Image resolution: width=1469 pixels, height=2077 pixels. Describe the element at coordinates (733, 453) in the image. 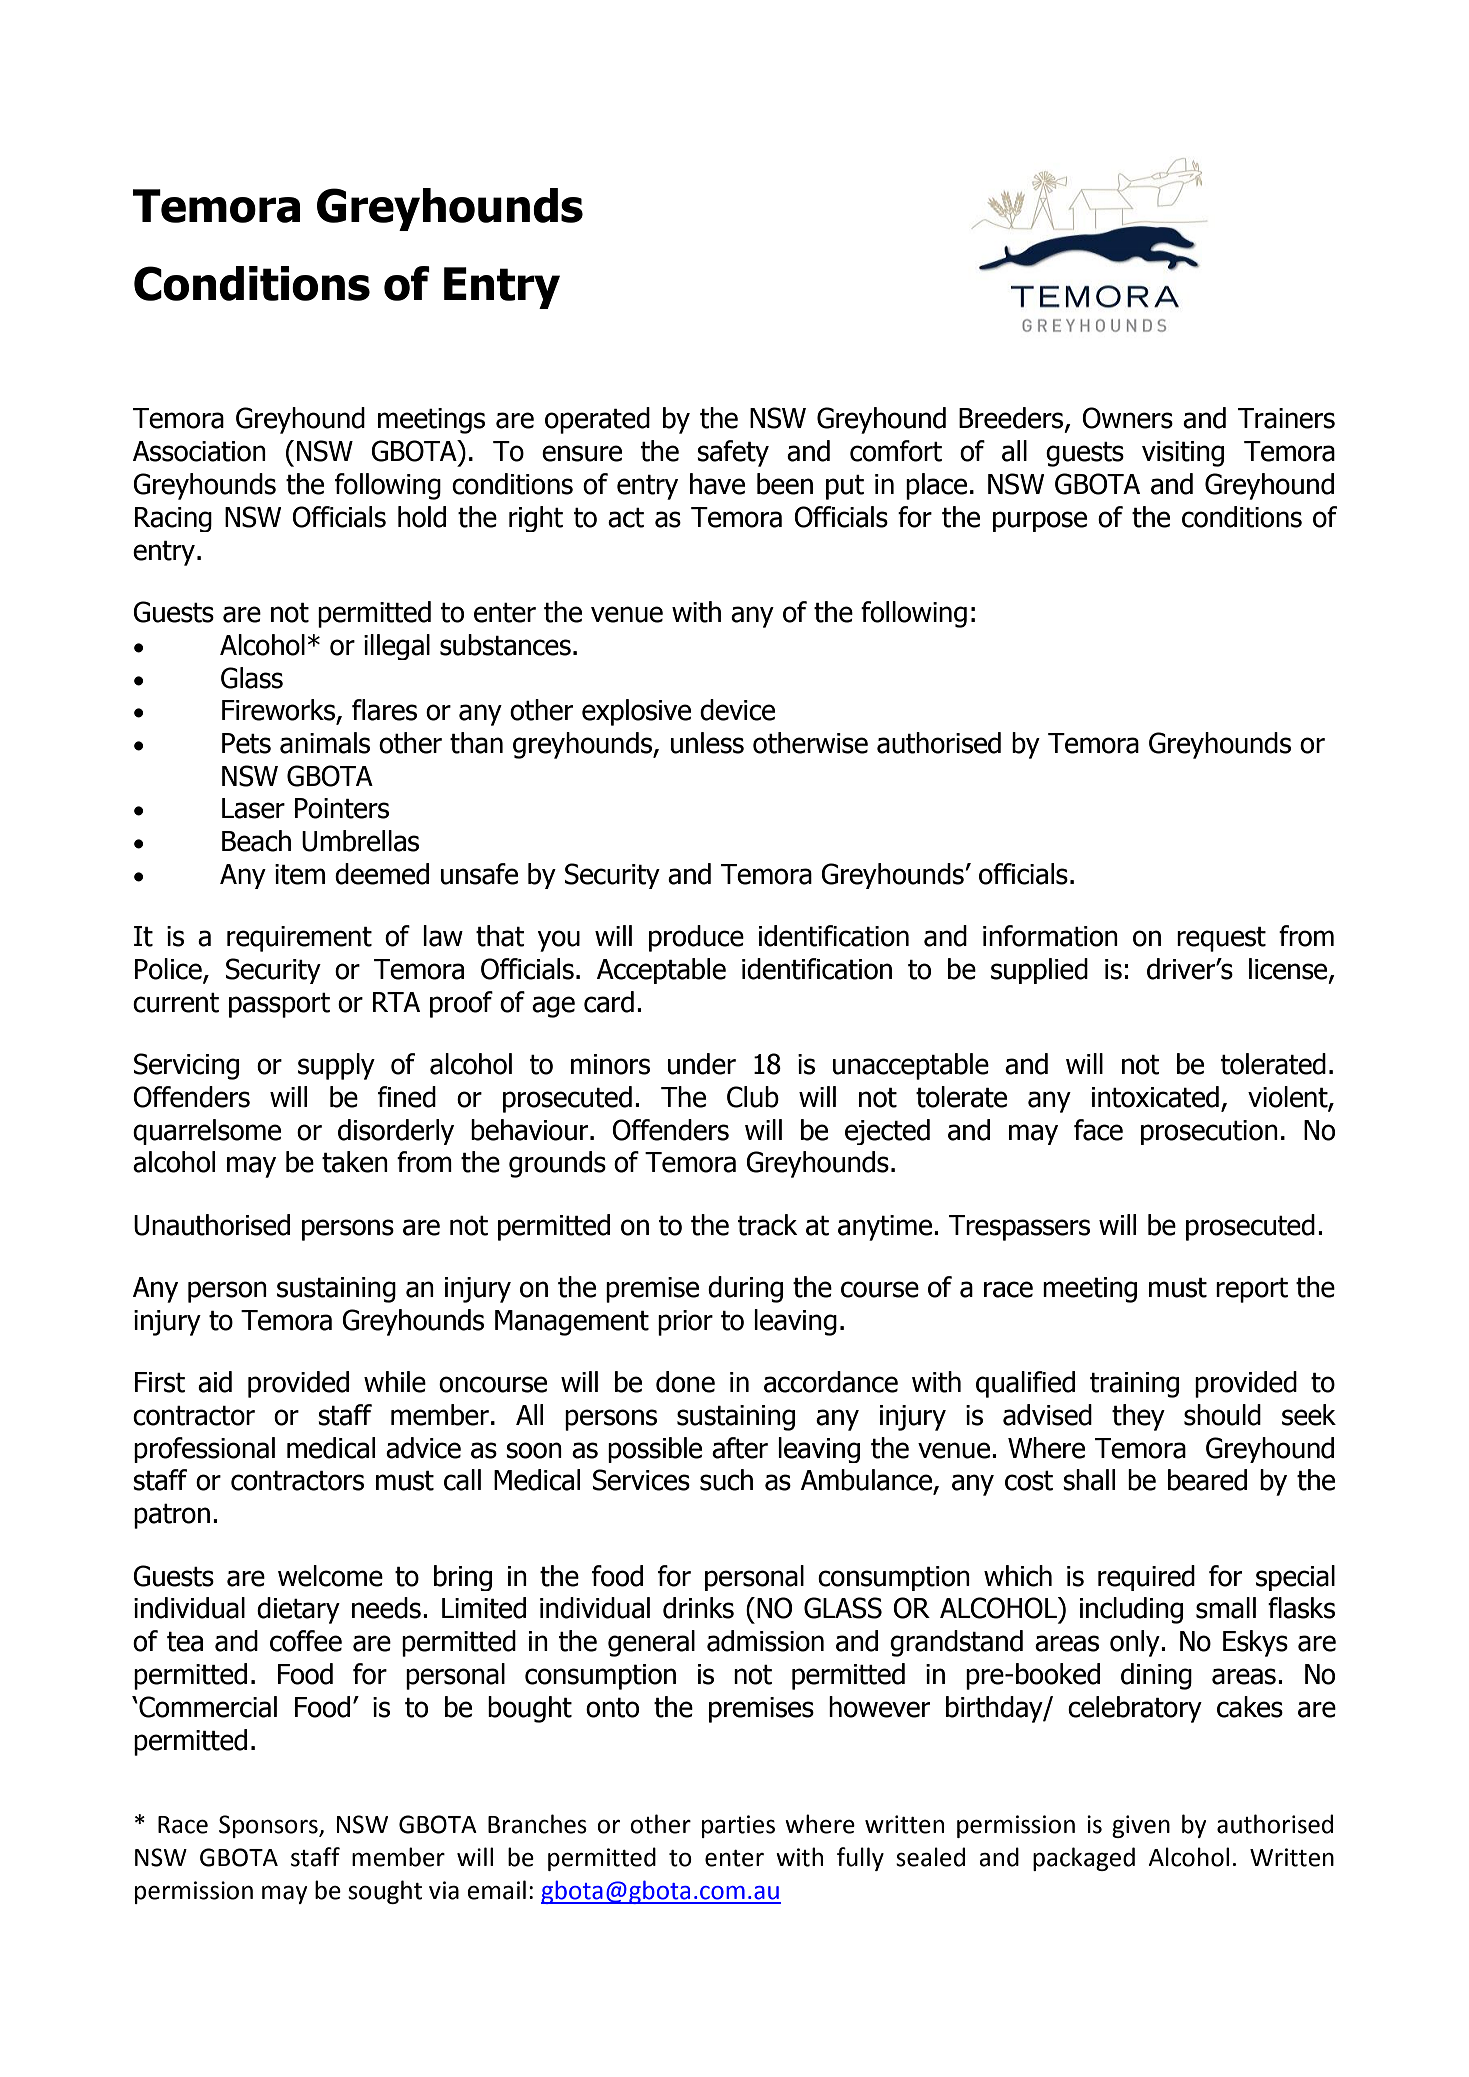

I see `safety` at that location.
